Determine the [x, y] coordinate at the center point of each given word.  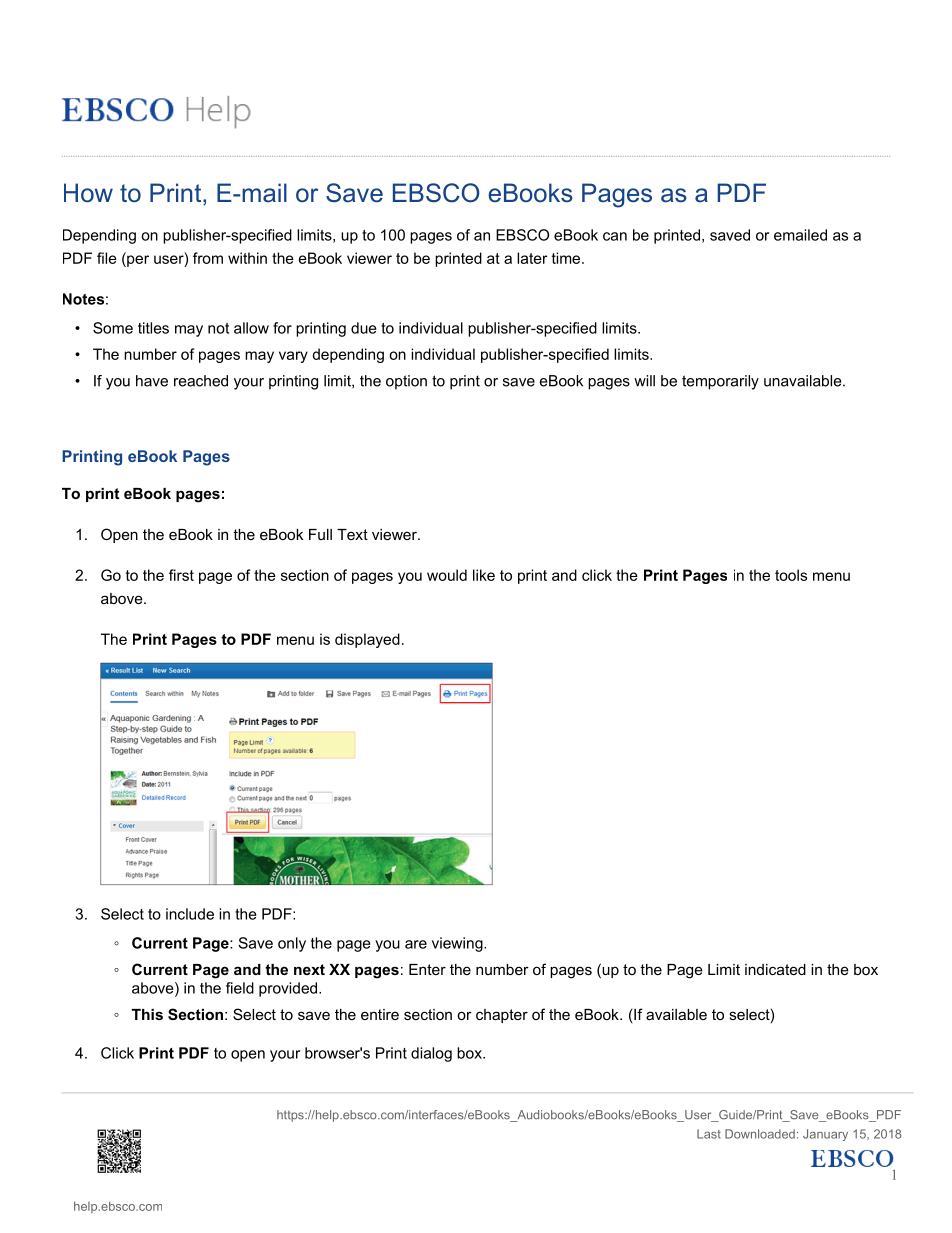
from [208, 258]
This [147, 1014]
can [615, 236]
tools [791, 575]
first [181, 575]
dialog [431, 1054]
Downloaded [760, 1134]
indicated [775, 969]
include [190, 914]
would [447, 575]
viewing [458, 944]
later [532, 258]
